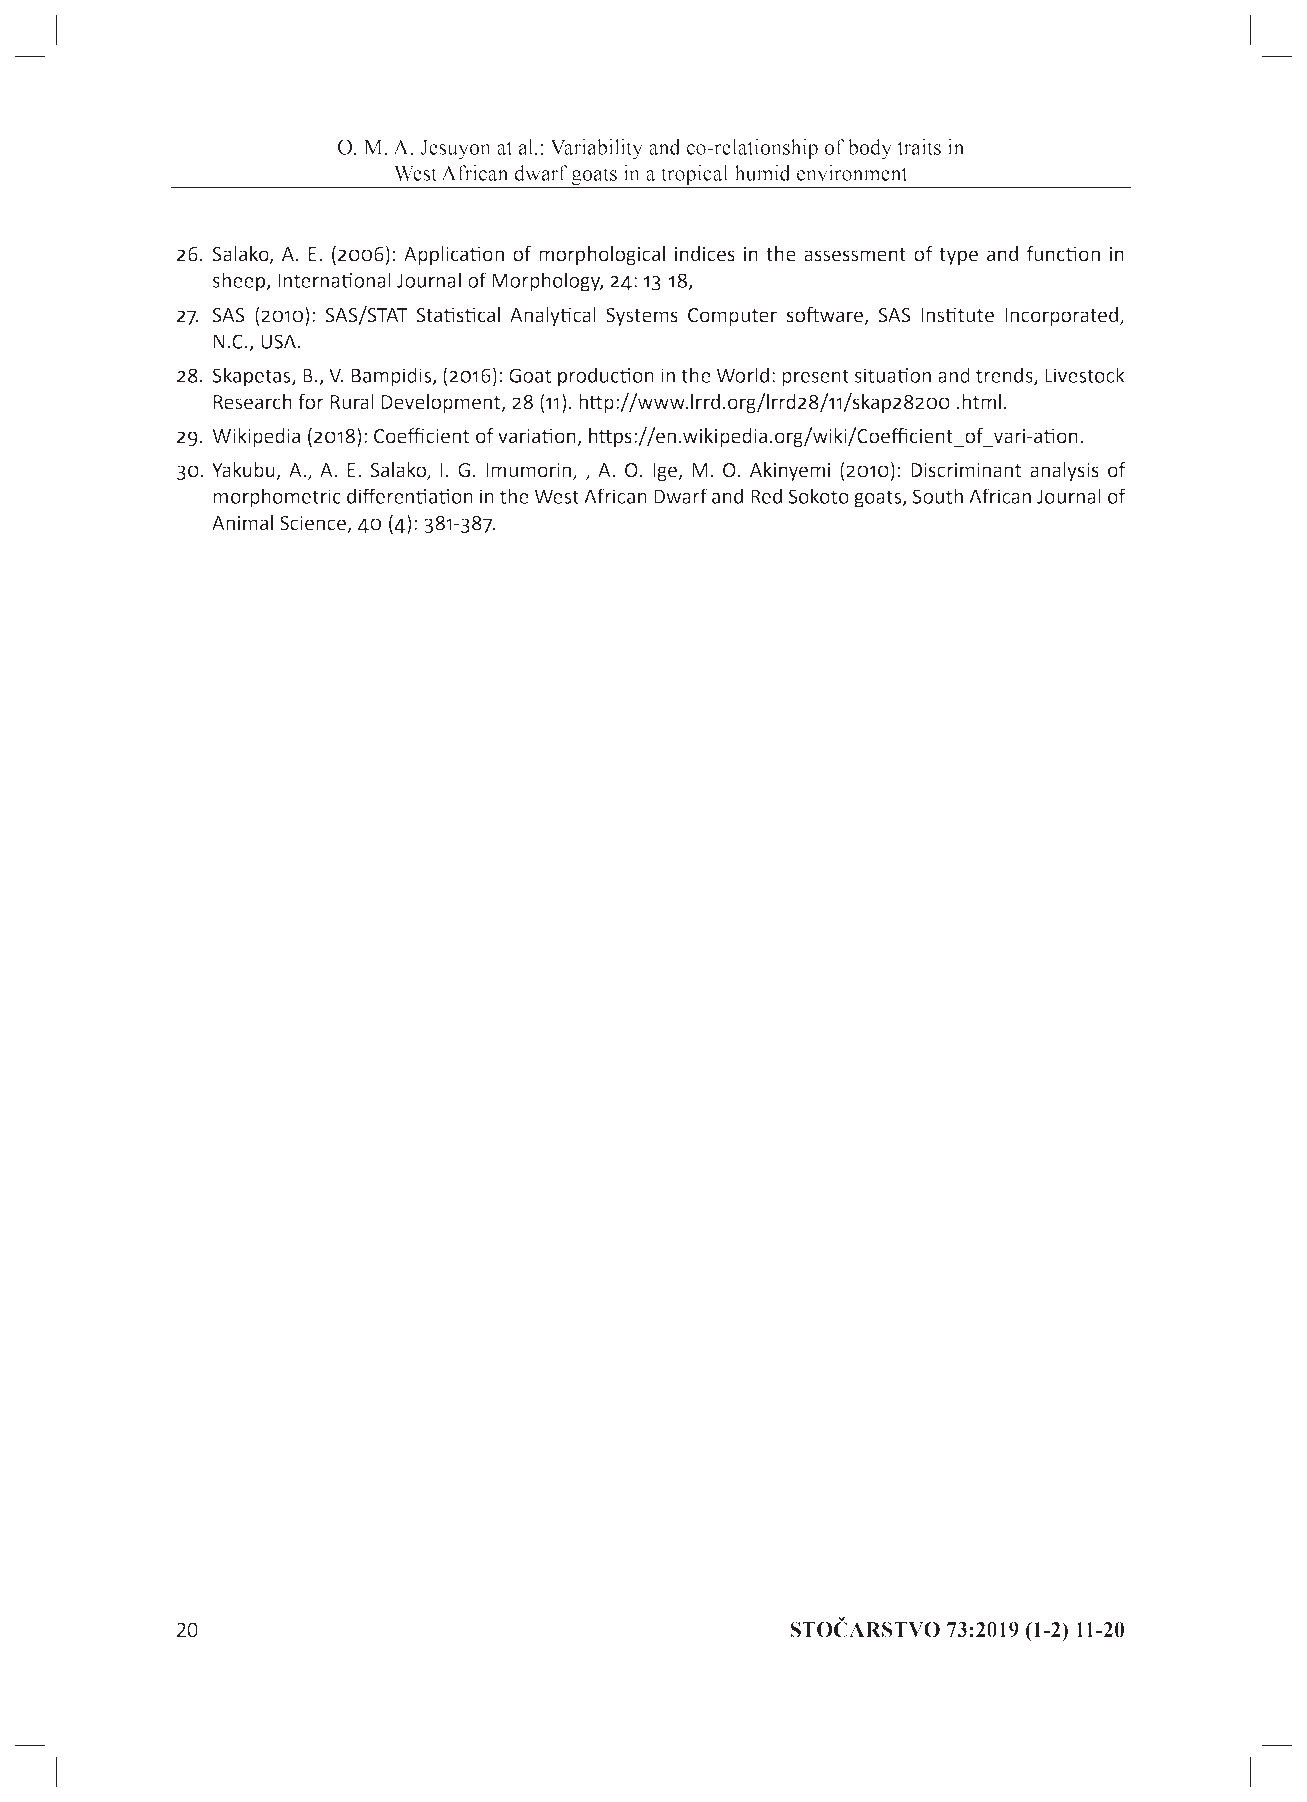  I want to click on Red, so click(766, 496).
